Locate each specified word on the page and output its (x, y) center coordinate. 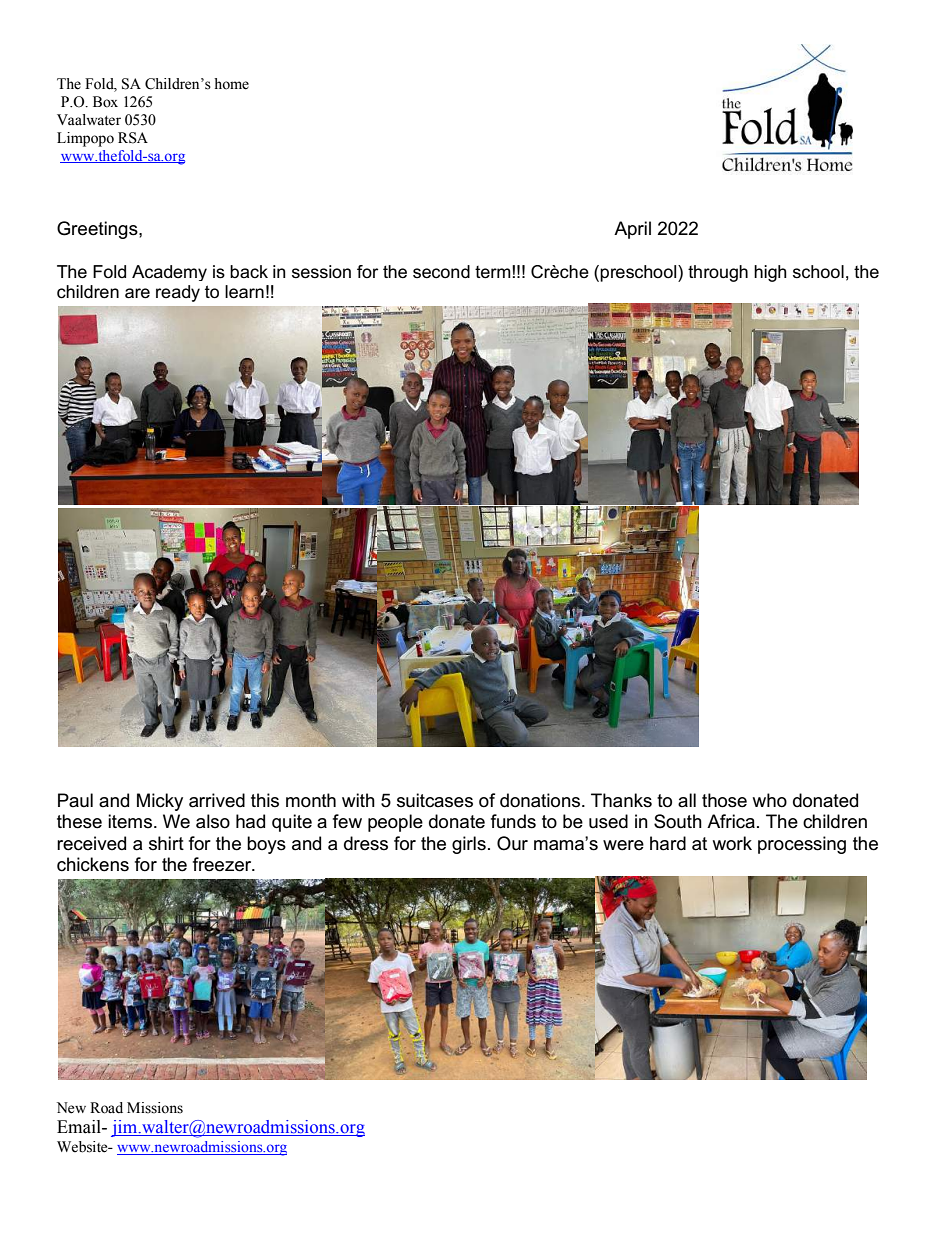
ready (178, 293)
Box (105, 102)
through (718, 273)
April (632, 230)
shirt (166, 843)
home (231, 84)
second (441, 272)
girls (469, 845)
